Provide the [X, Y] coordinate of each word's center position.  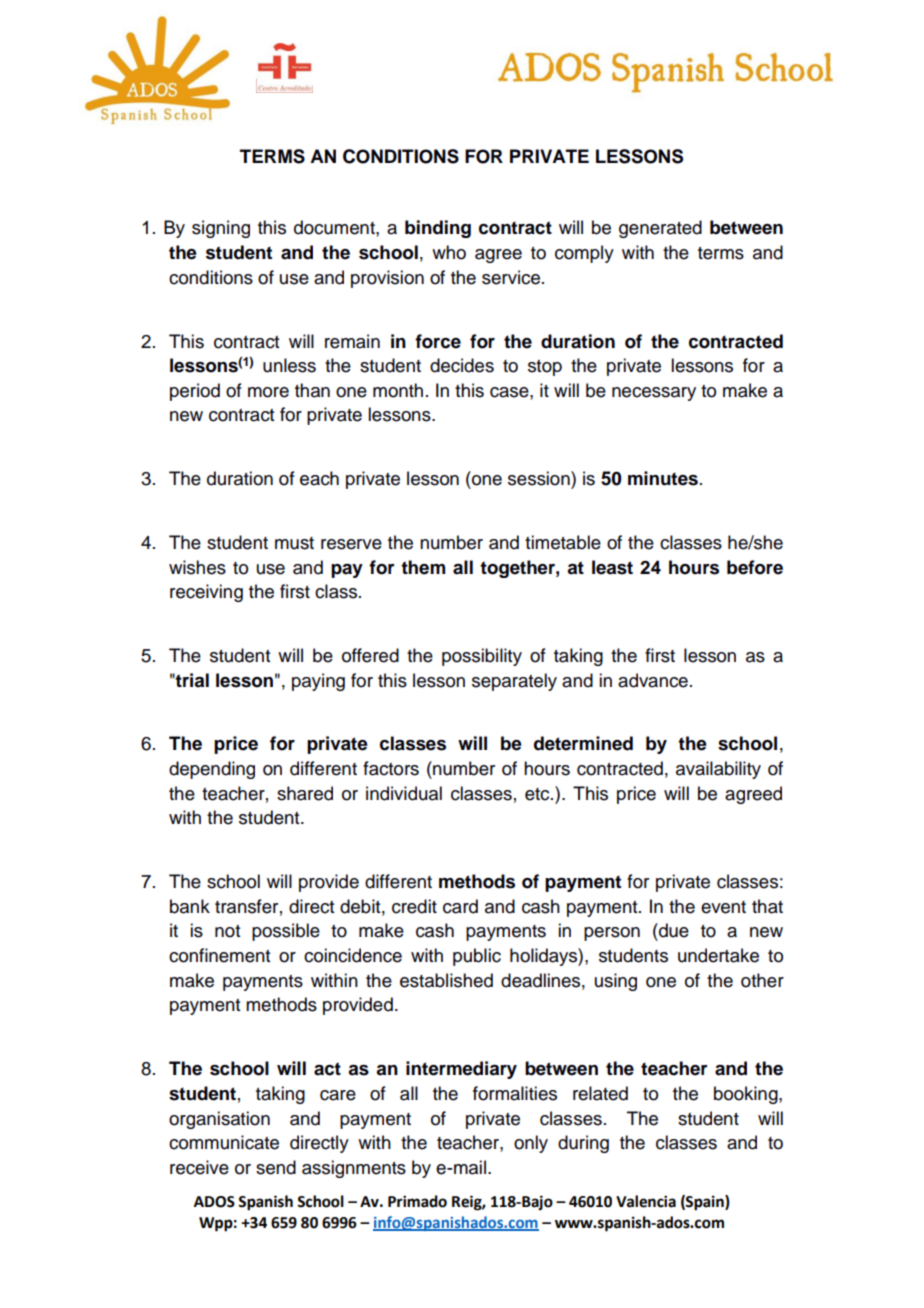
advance [653, 680]
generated [660, 229]
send [276, 1167]
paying [318, 682]
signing [221, 229]
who [449, 252]
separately [514, 682]
